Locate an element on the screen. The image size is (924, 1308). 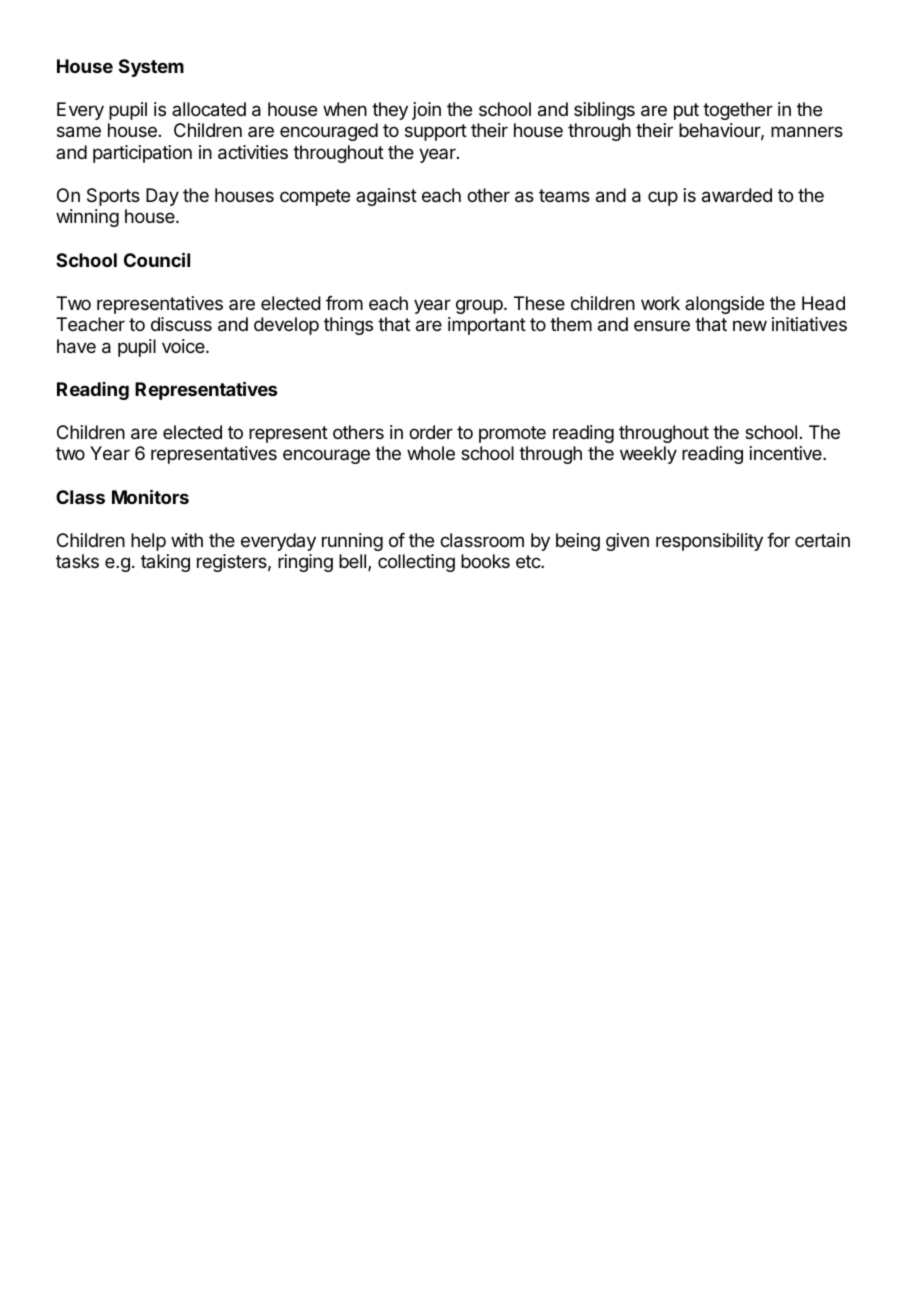
help is located at coordinates (148, 542).
